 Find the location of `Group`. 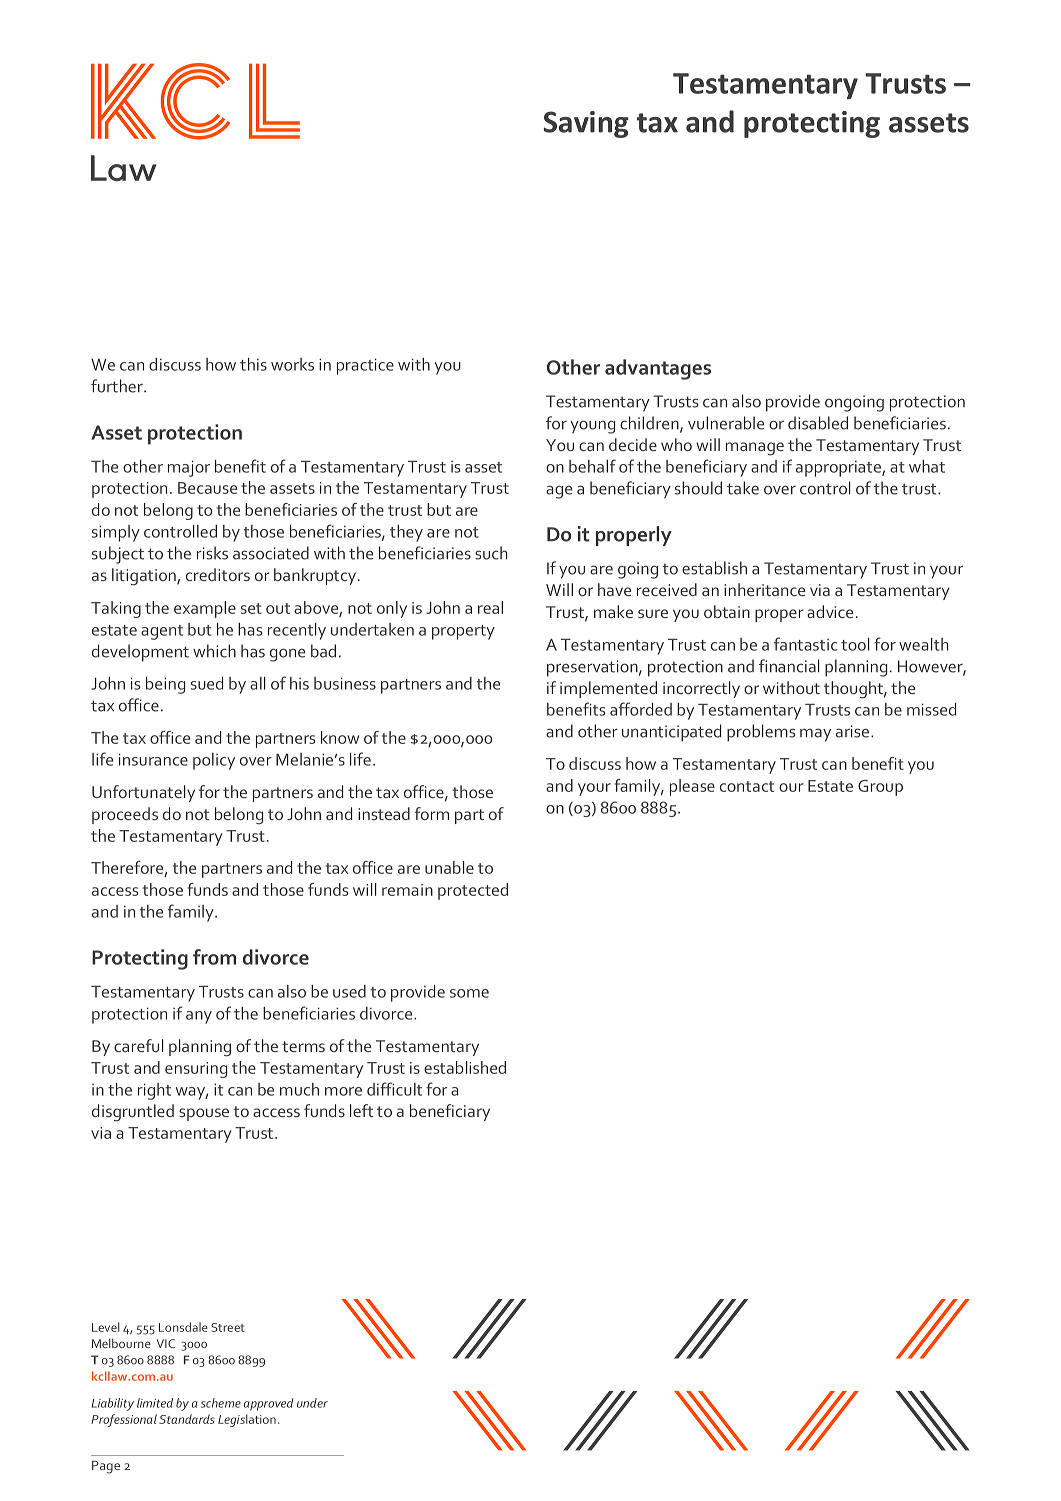

Group is located at coordinates (880, 788).
